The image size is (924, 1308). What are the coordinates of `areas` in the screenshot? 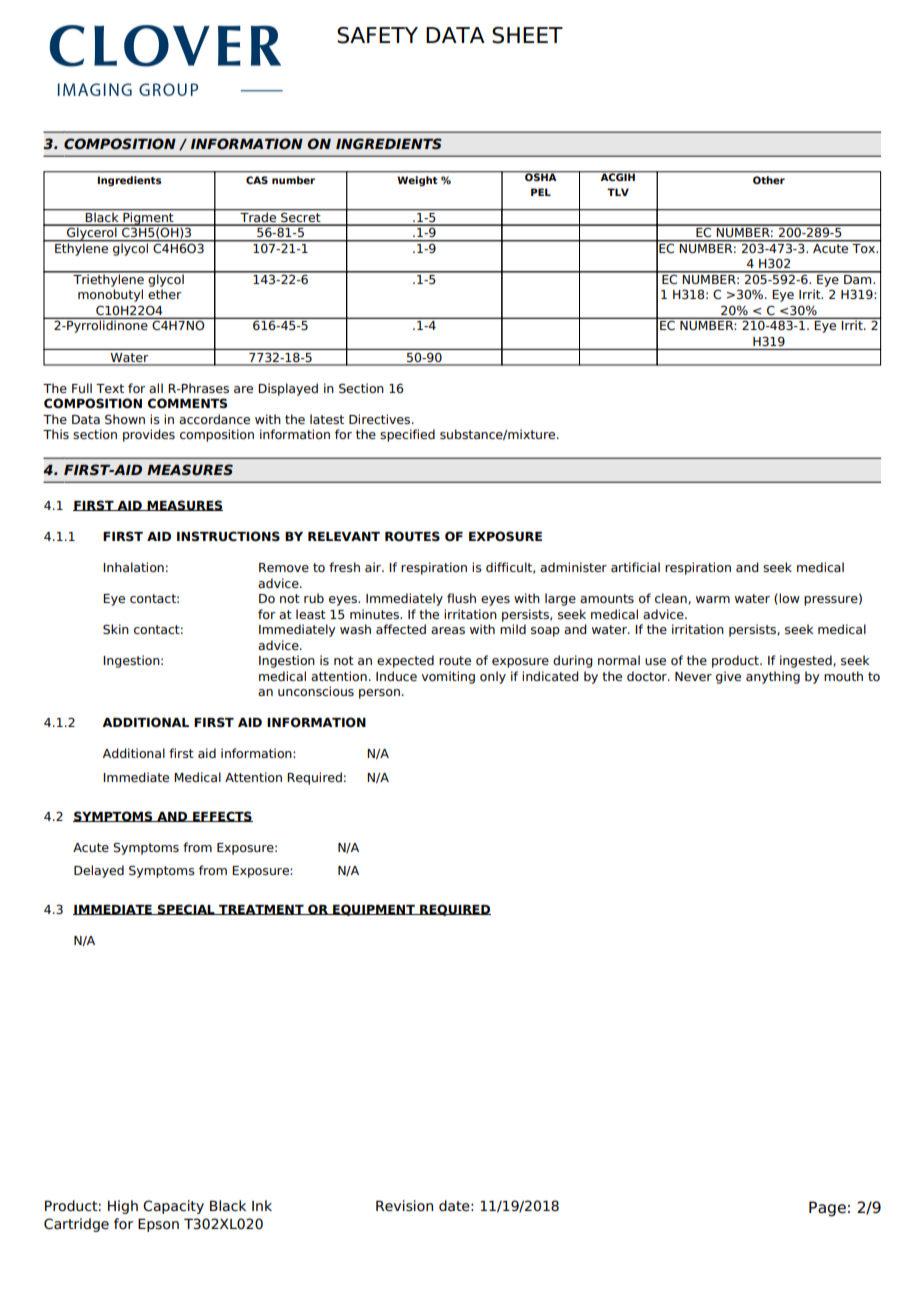 It's located at (448, 630).
